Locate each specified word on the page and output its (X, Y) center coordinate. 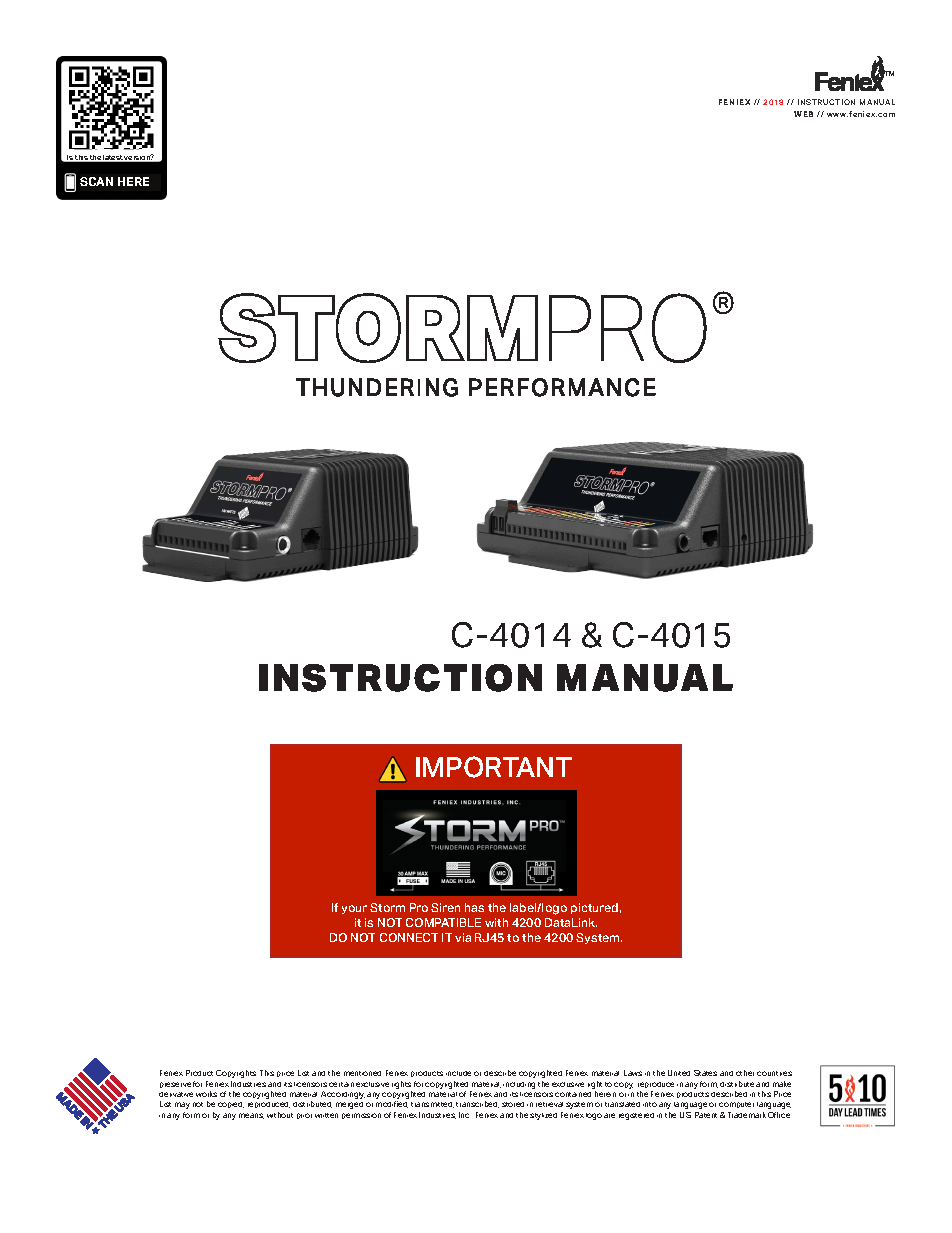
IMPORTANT (494, 767)
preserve (175, 1085)
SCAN (96, 181)
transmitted (432, 1105)
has (474, 907)
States (705, 1073)
